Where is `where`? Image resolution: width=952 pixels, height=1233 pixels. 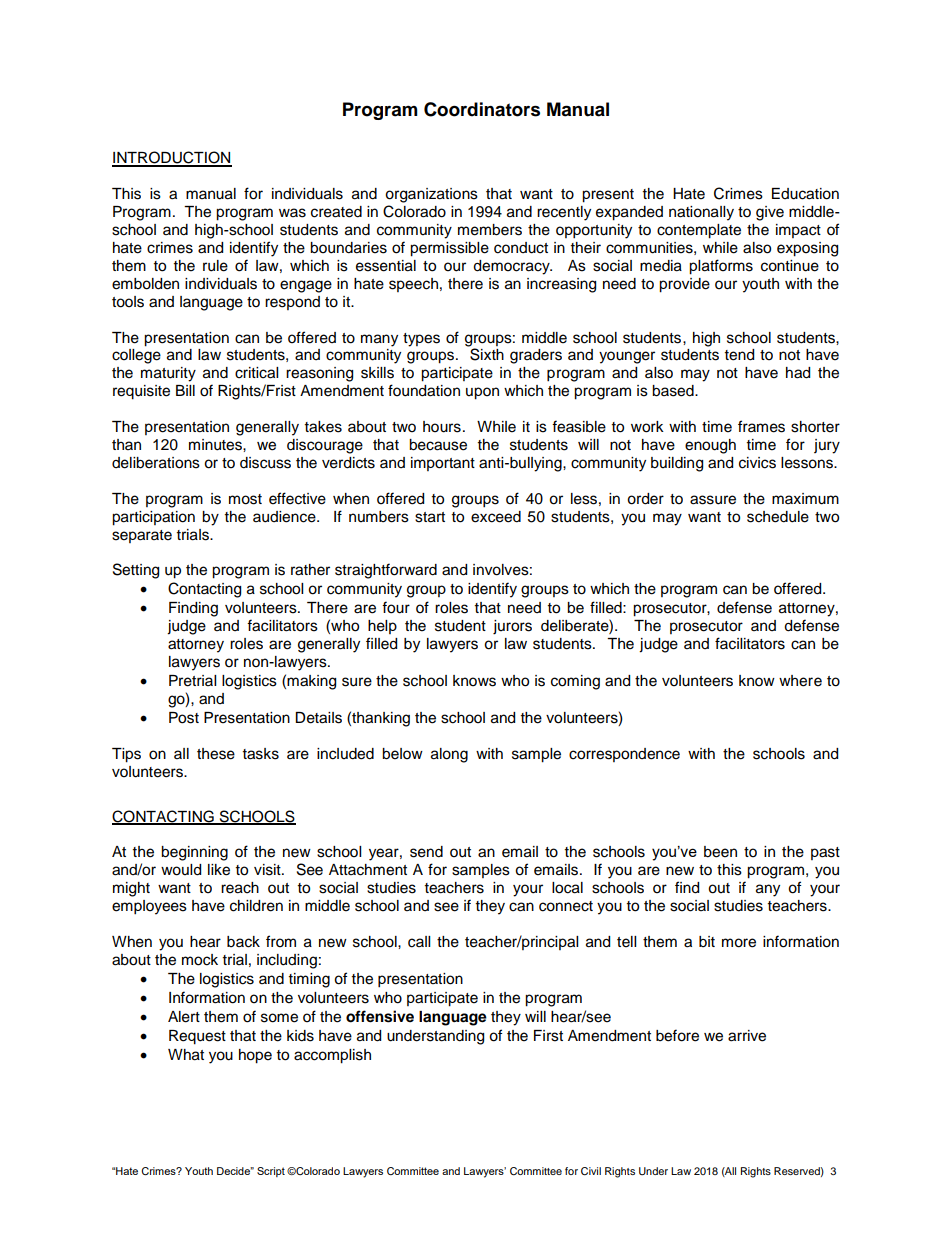
where is located at coordinates (800, 681).
